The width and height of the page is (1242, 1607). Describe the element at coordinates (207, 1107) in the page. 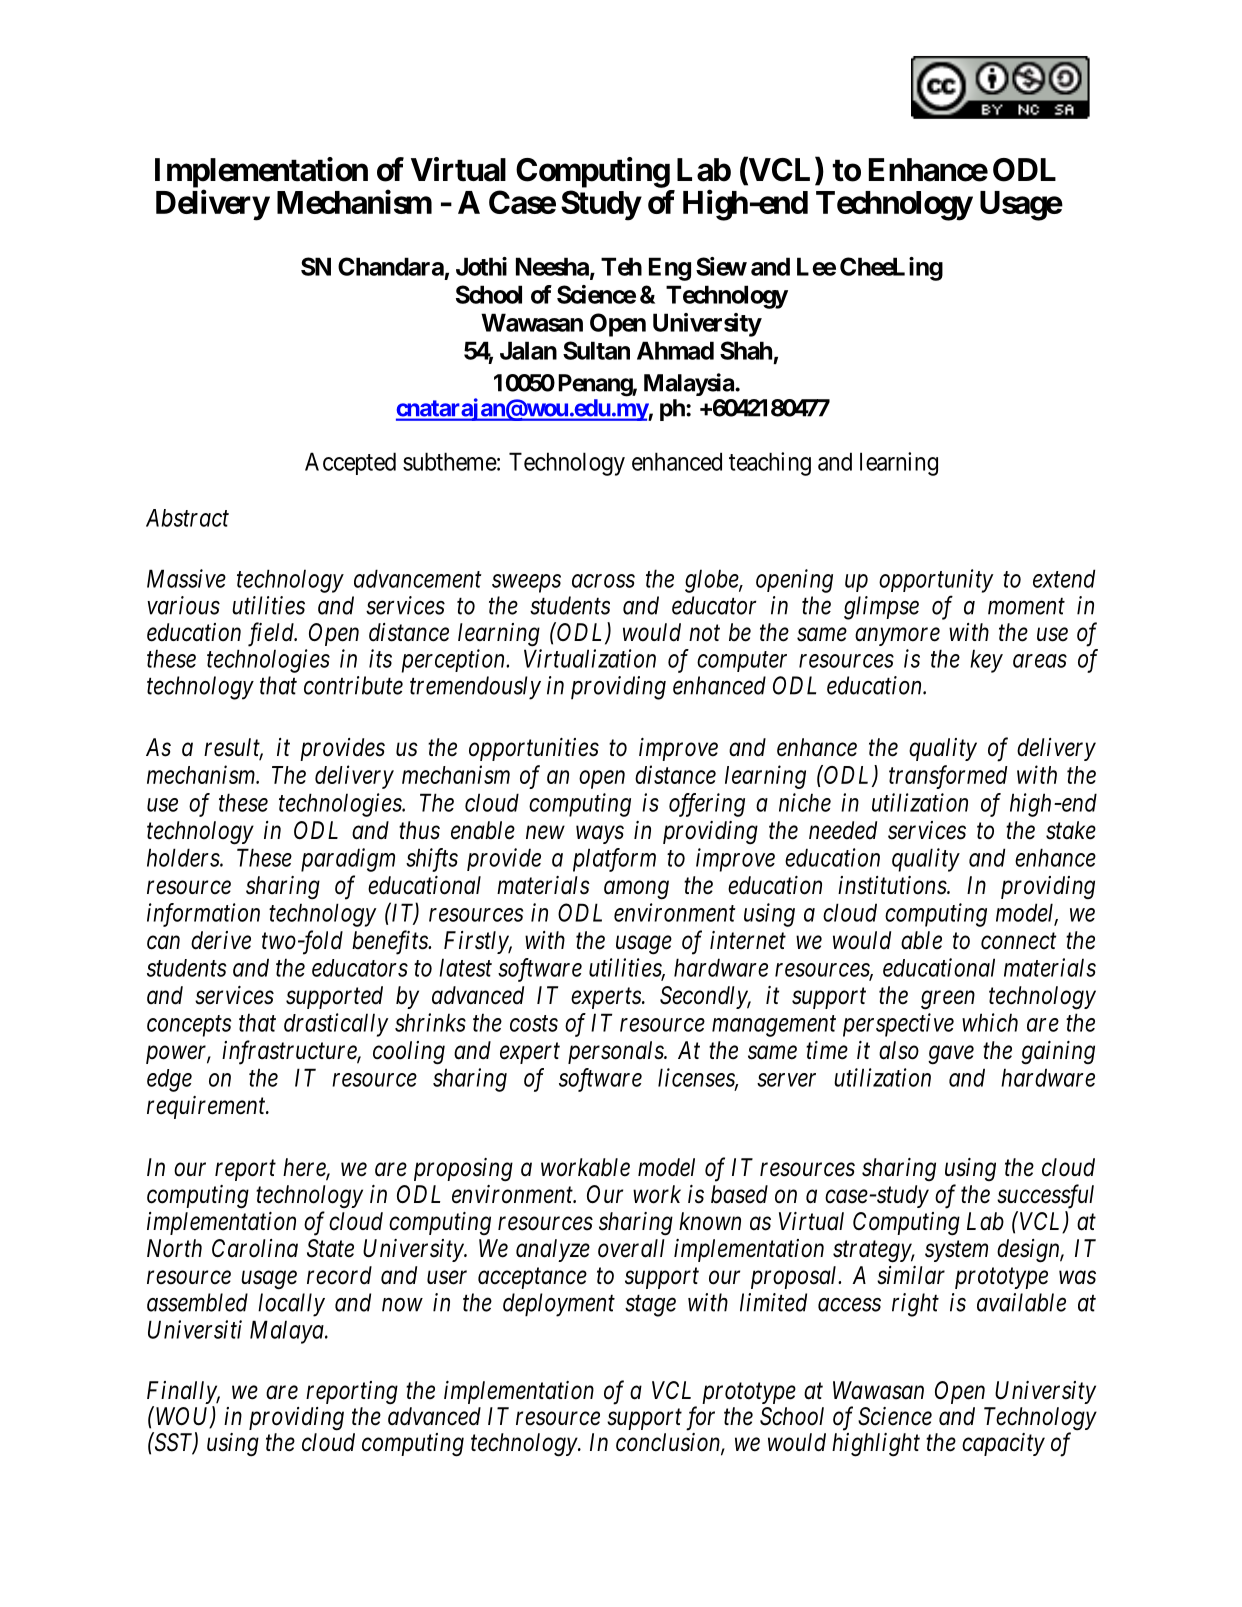

I see `requirement` at that location.
